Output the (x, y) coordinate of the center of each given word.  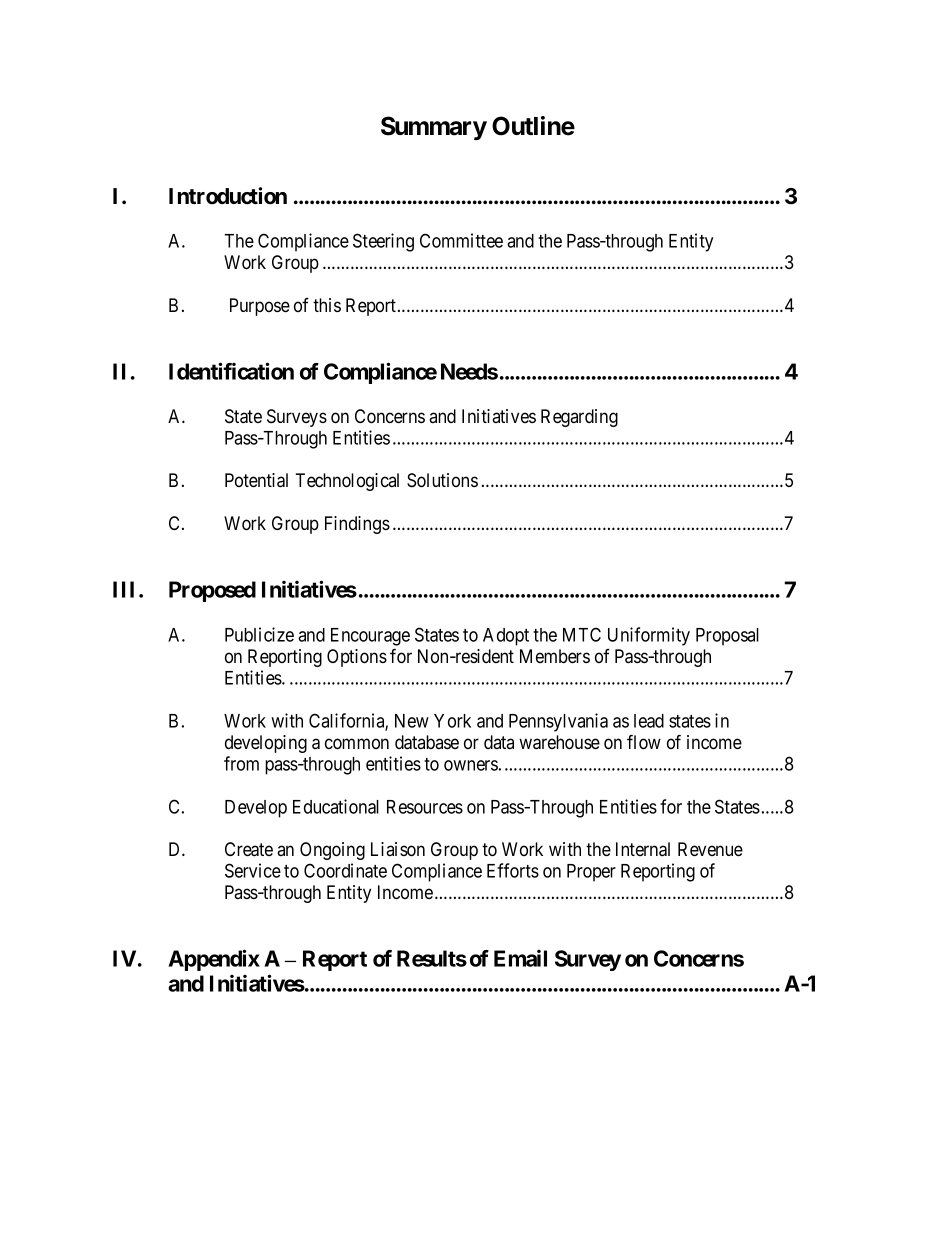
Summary (434, 128)
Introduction (228, 196)
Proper (591, 873)
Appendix (214, 960)
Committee (461, 240)
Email (520, 958)
